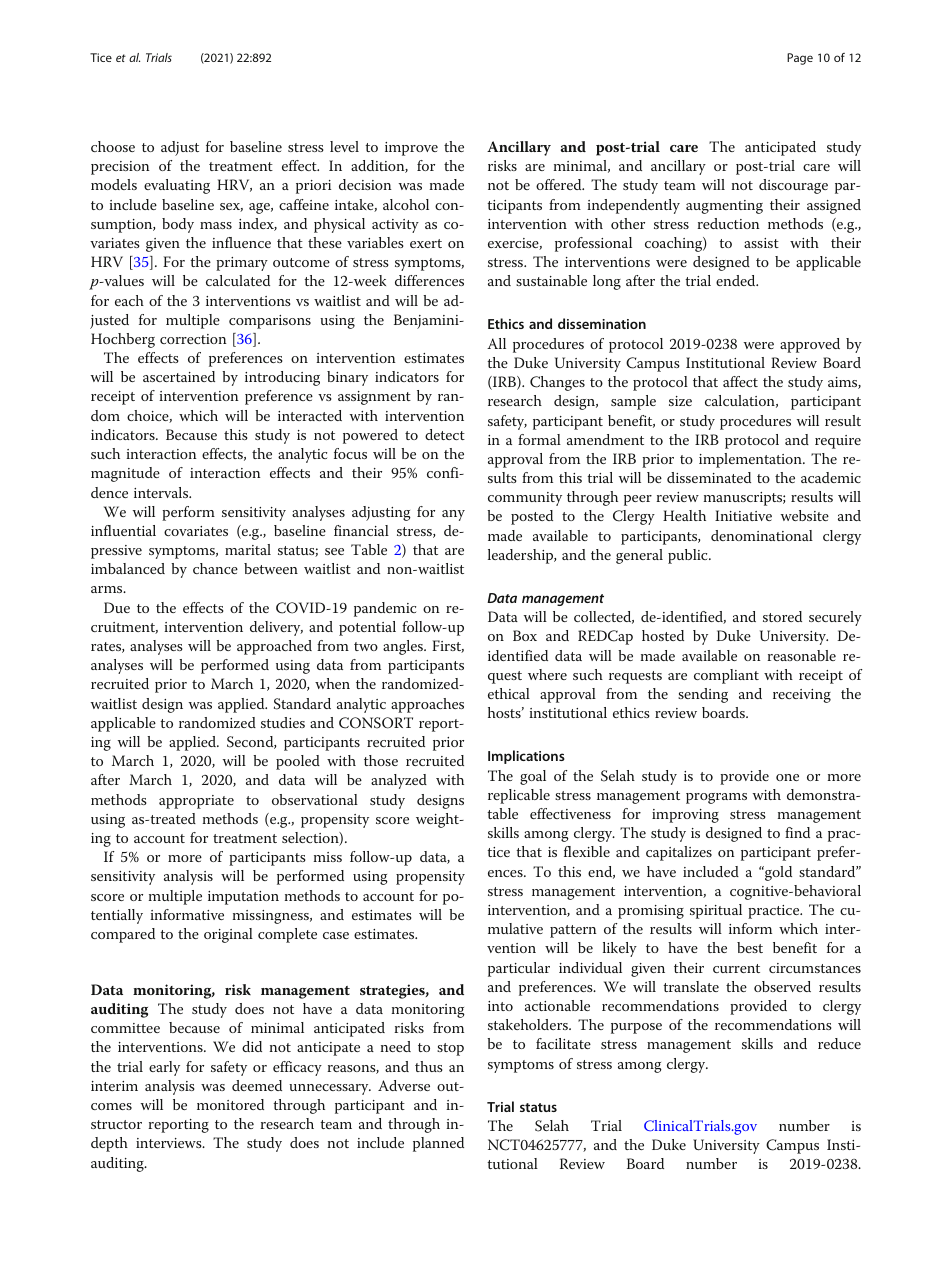 This screenshot has height=1265, width=952. What do you see at coordinates (179, 376) in the screenshot?
I see `ascertained` at bounding box center [179, 376].
